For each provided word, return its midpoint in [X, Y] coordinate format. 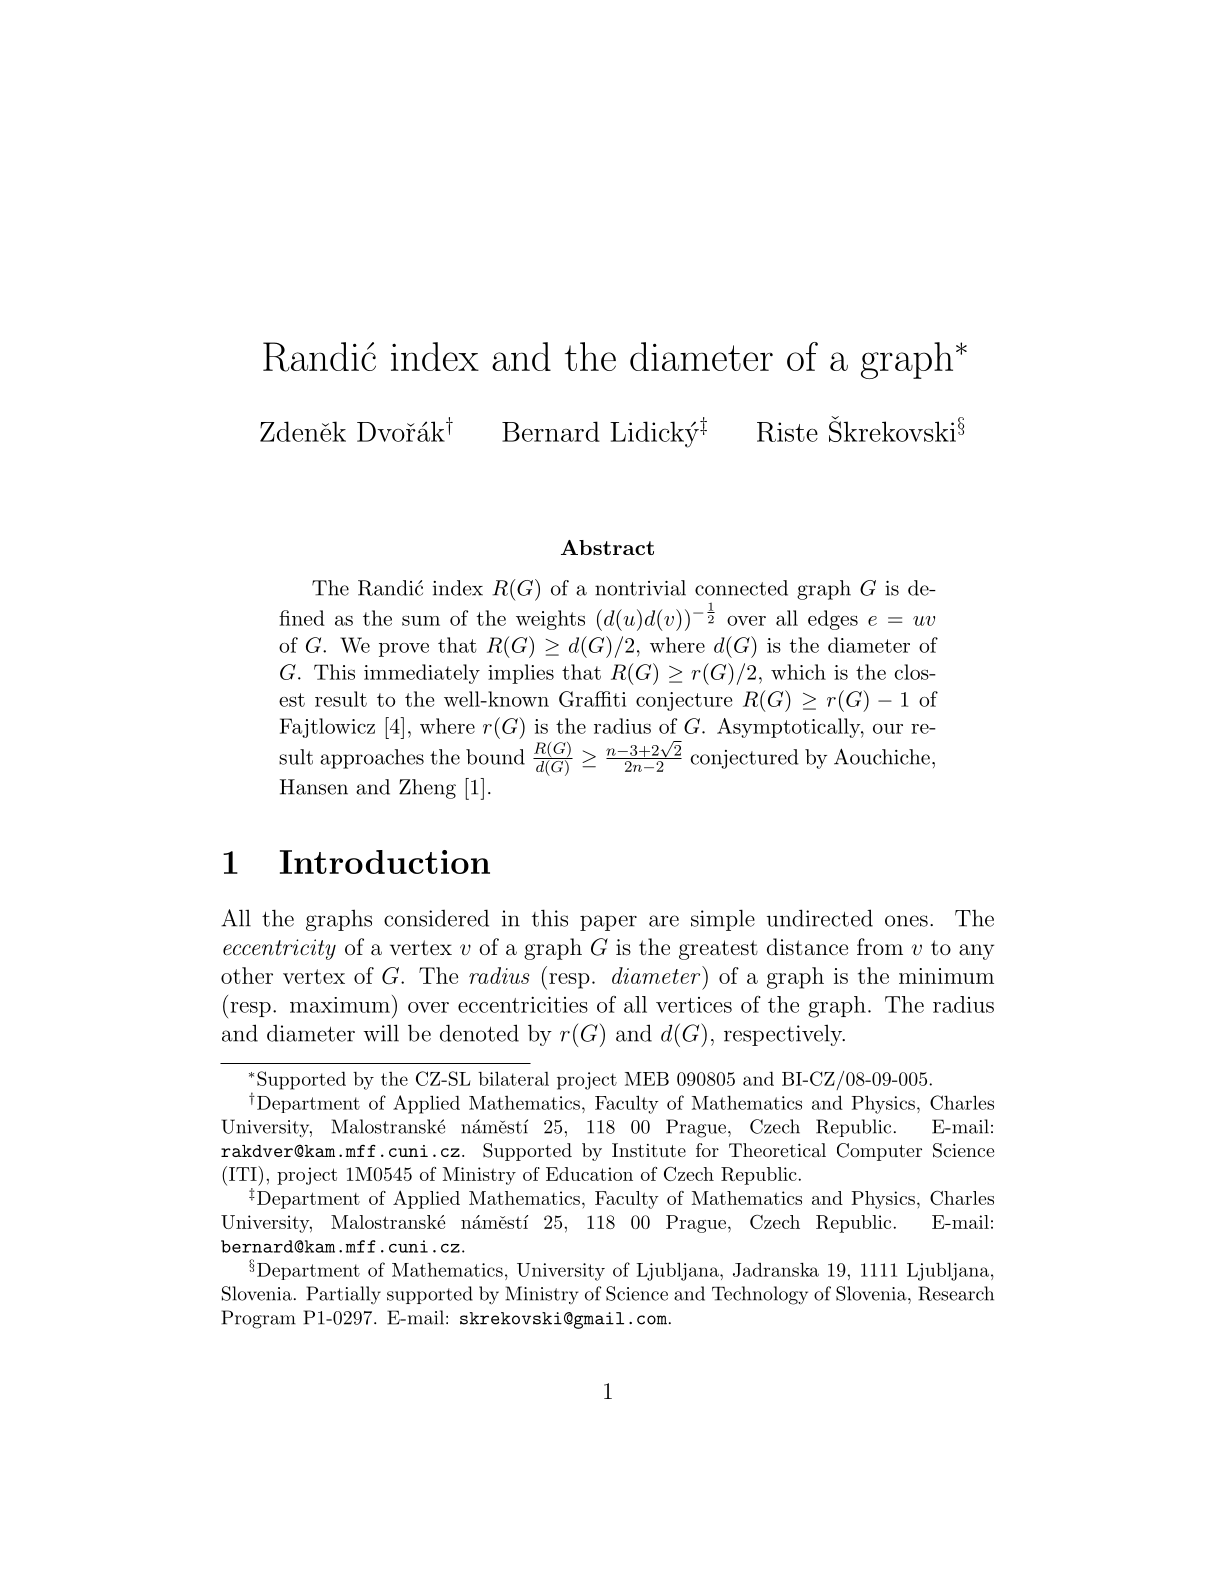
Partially [343, 1295]
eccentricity [279, 949]
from [880, 946]
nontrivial [640, 588]
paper [608, 923]
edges [833, 620]
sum [421, 621]
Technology [760, 1295]
